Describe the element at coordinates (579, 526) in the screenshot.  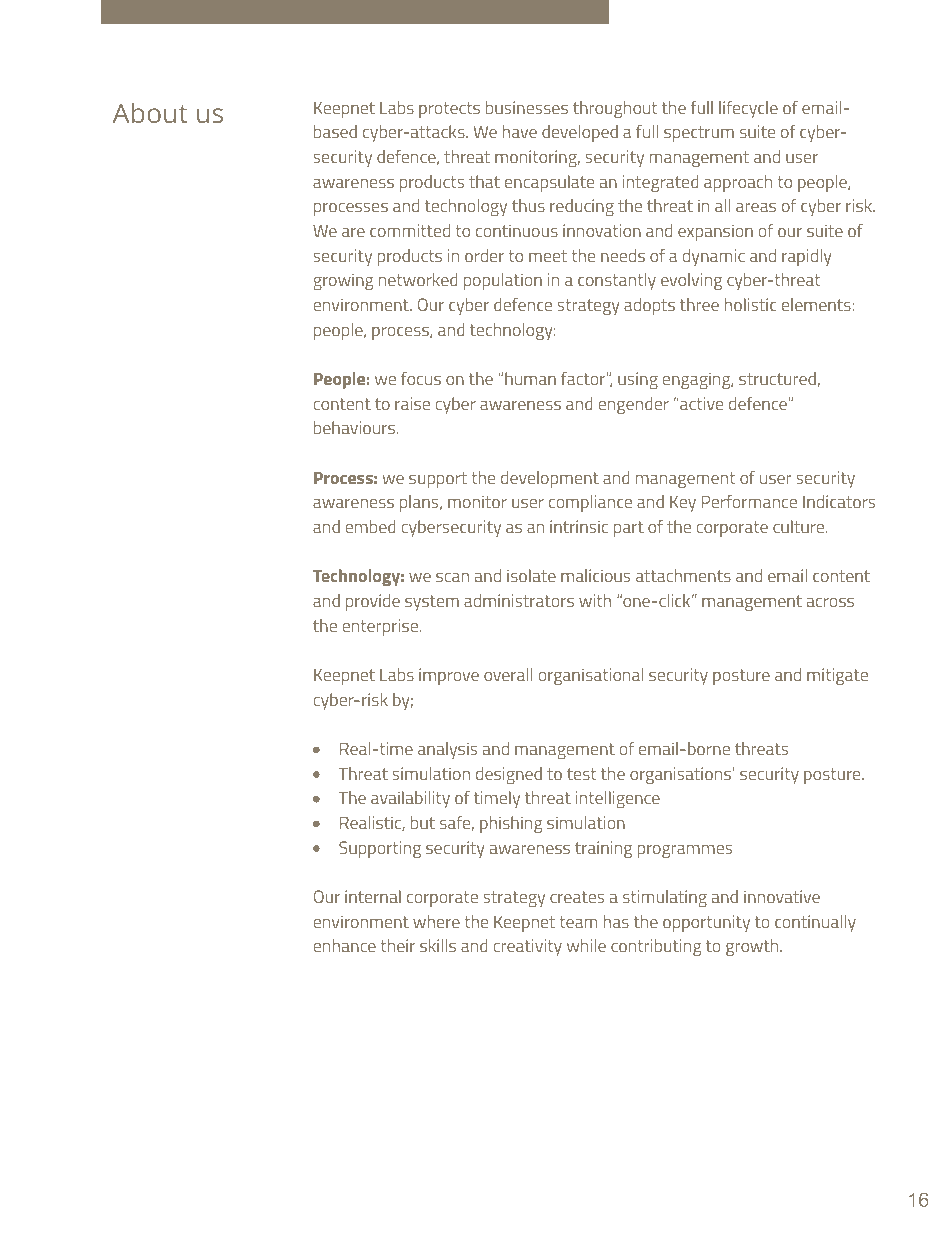
I see `intrinsic` at that location.
